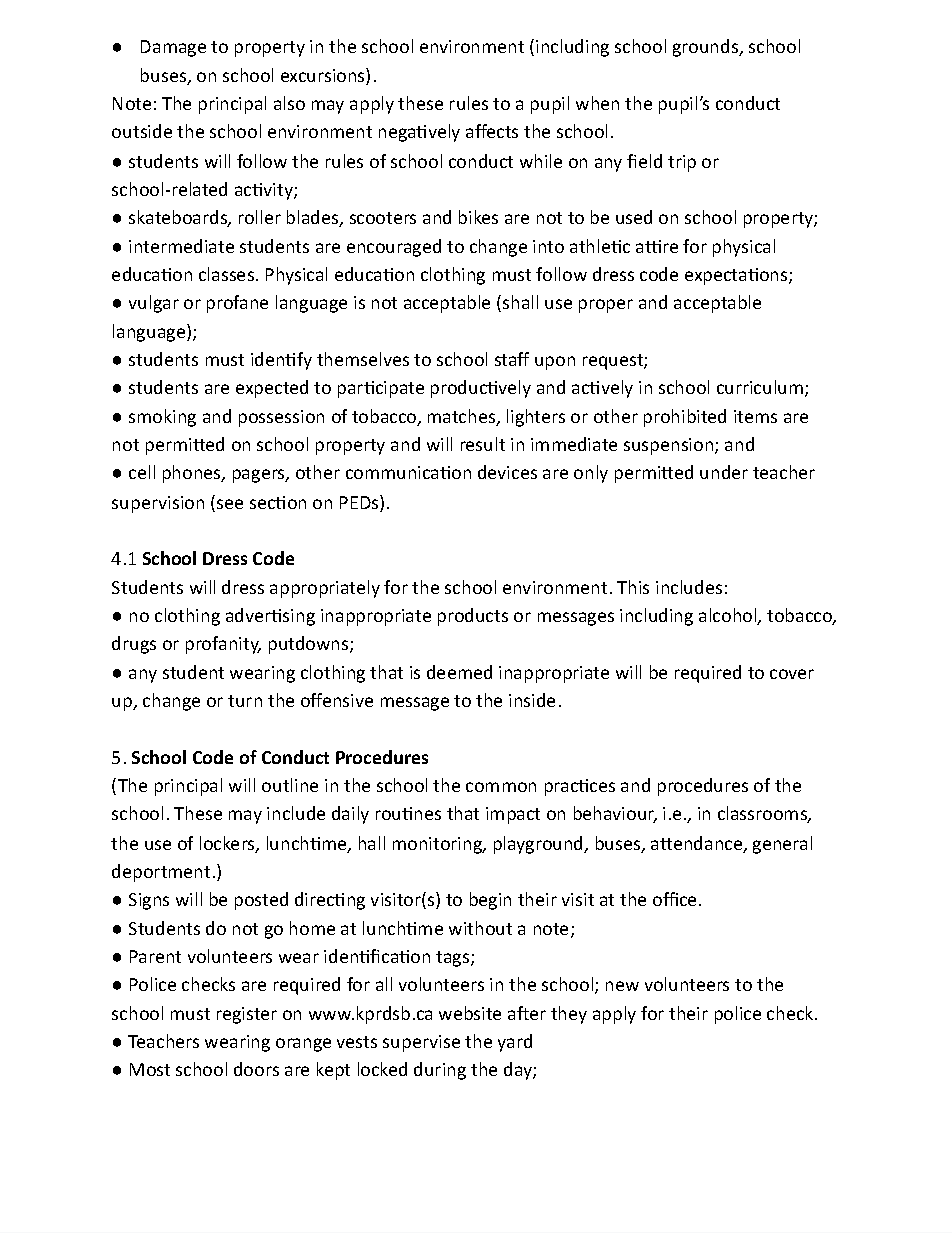 This image has height=1233, width=952. What do you see at coordinates (230, 504) in the image?
I see `see` at bounding box center [230, 504].
